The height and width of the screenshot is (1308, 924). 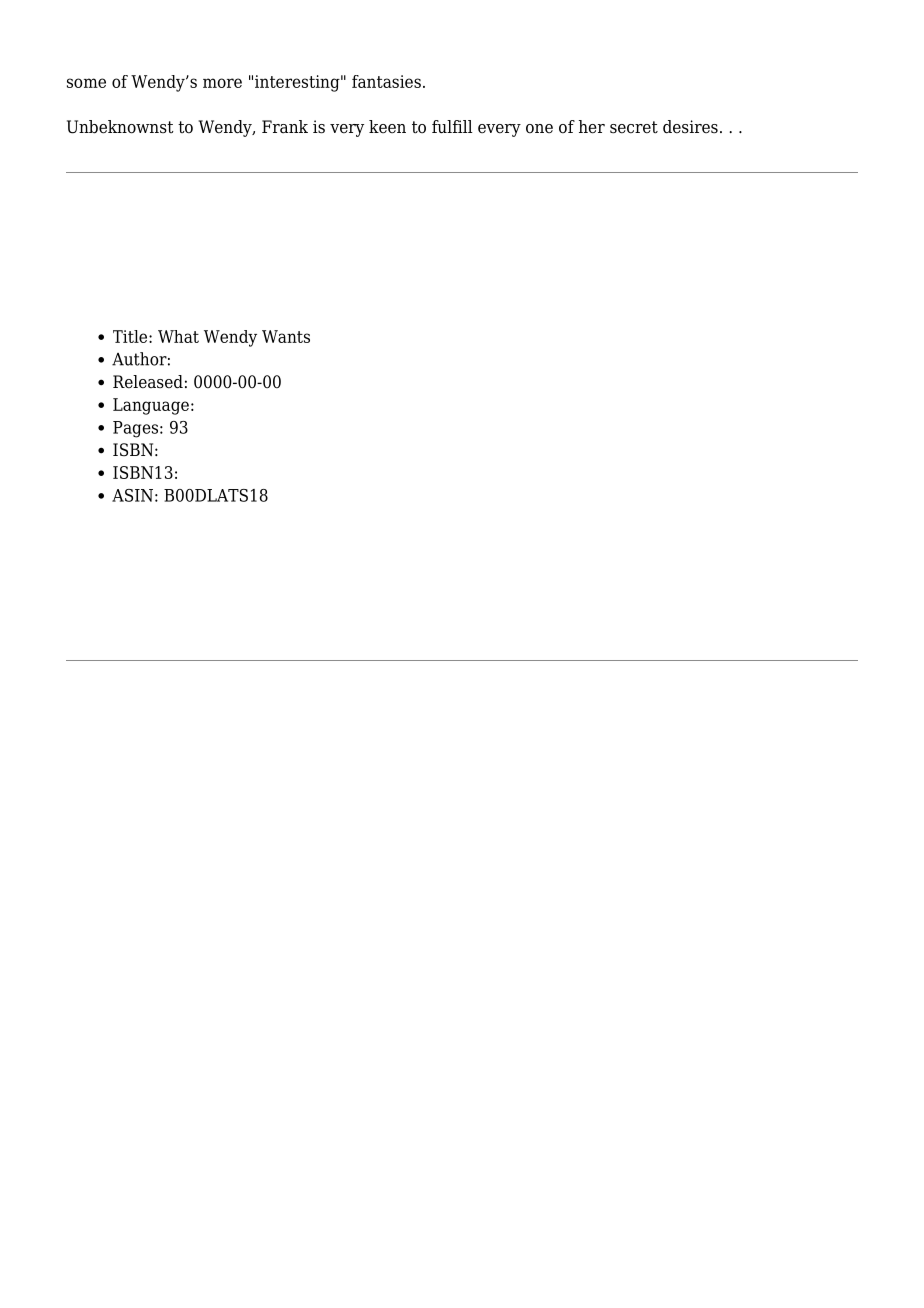 I want to click on fantasies, so click(x=386, y=81).
